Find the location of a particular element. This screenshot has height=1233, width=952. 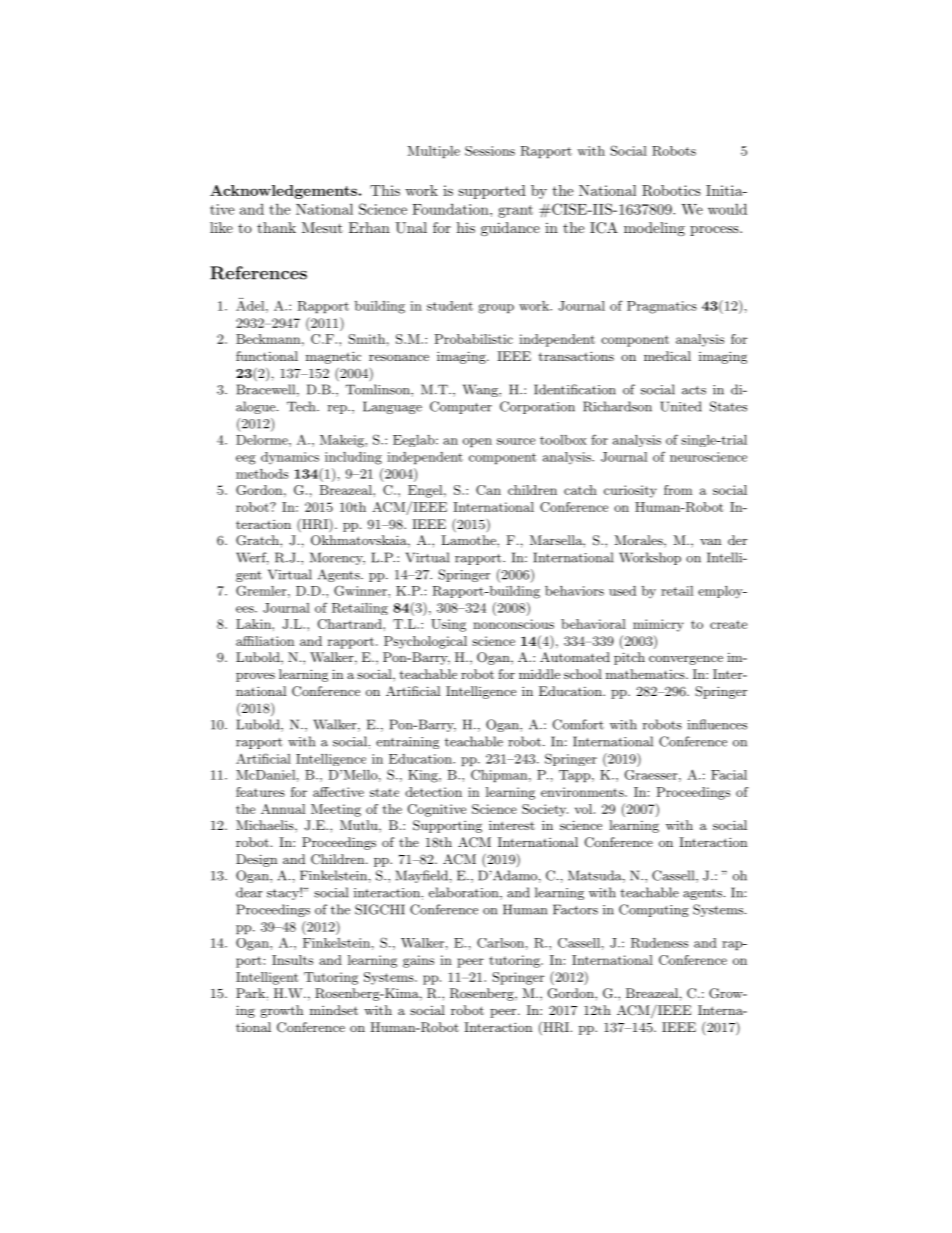

Sessions is located at coordinates (490, 151).
